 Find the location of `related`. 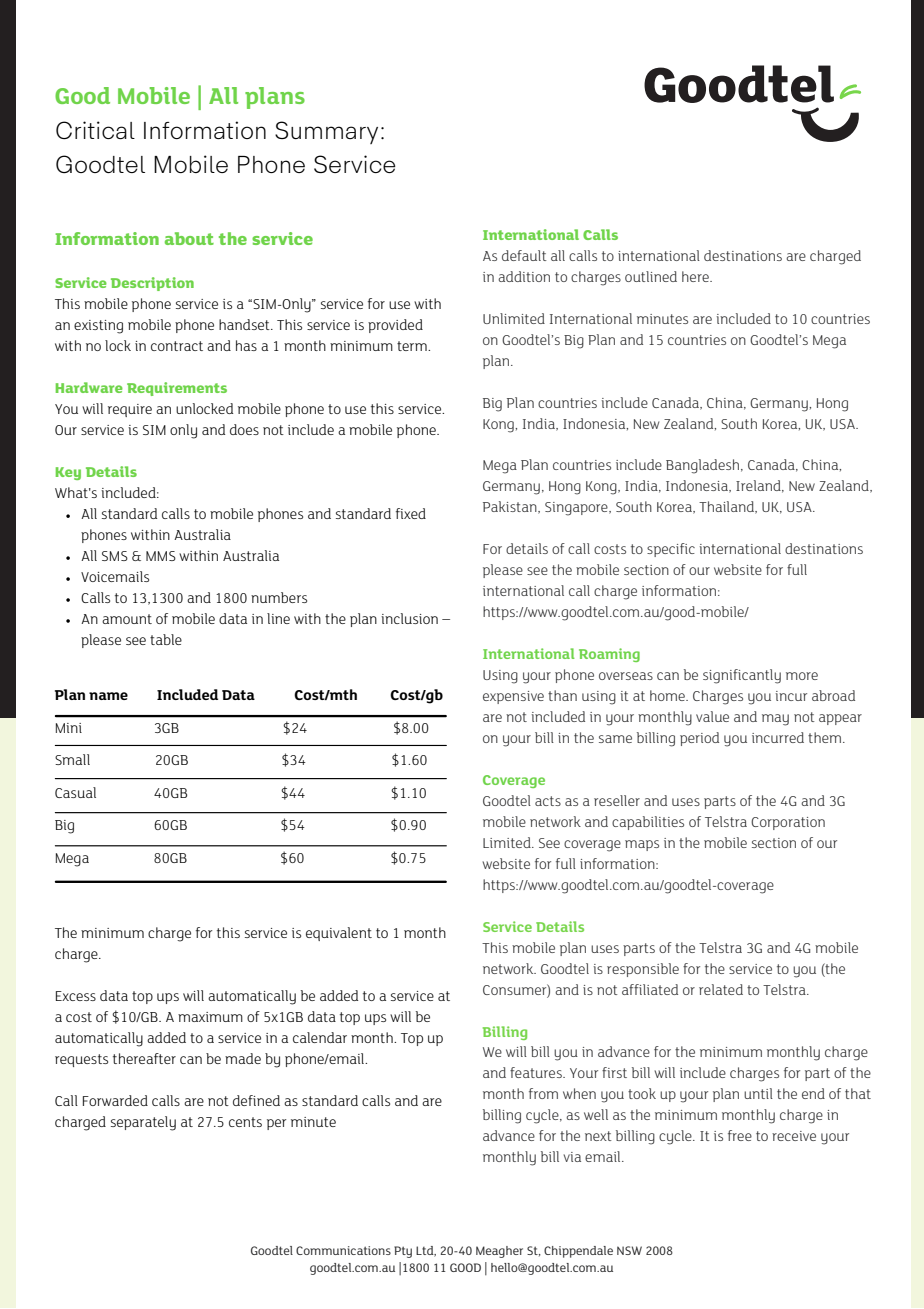

related is located at coordinates (721, 989).
